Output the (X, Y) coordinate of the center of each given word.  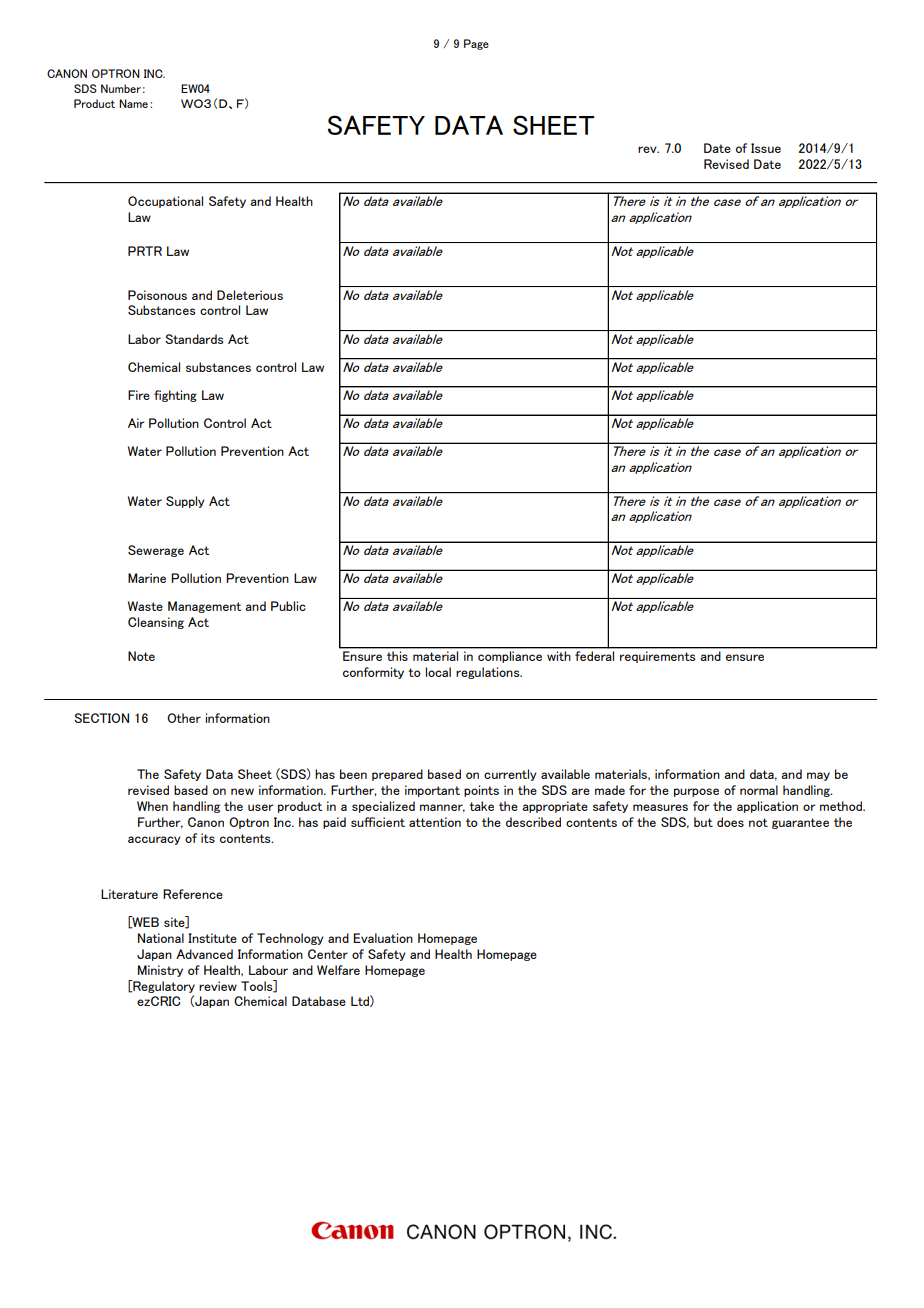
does (730, 822)
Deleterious (250, 295)
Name (133, 103)
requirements (657, 657)
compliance (510, 657)
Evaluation (383, 938)
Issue (766, 148)
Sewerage (156, 551)
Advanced (204, 954)
